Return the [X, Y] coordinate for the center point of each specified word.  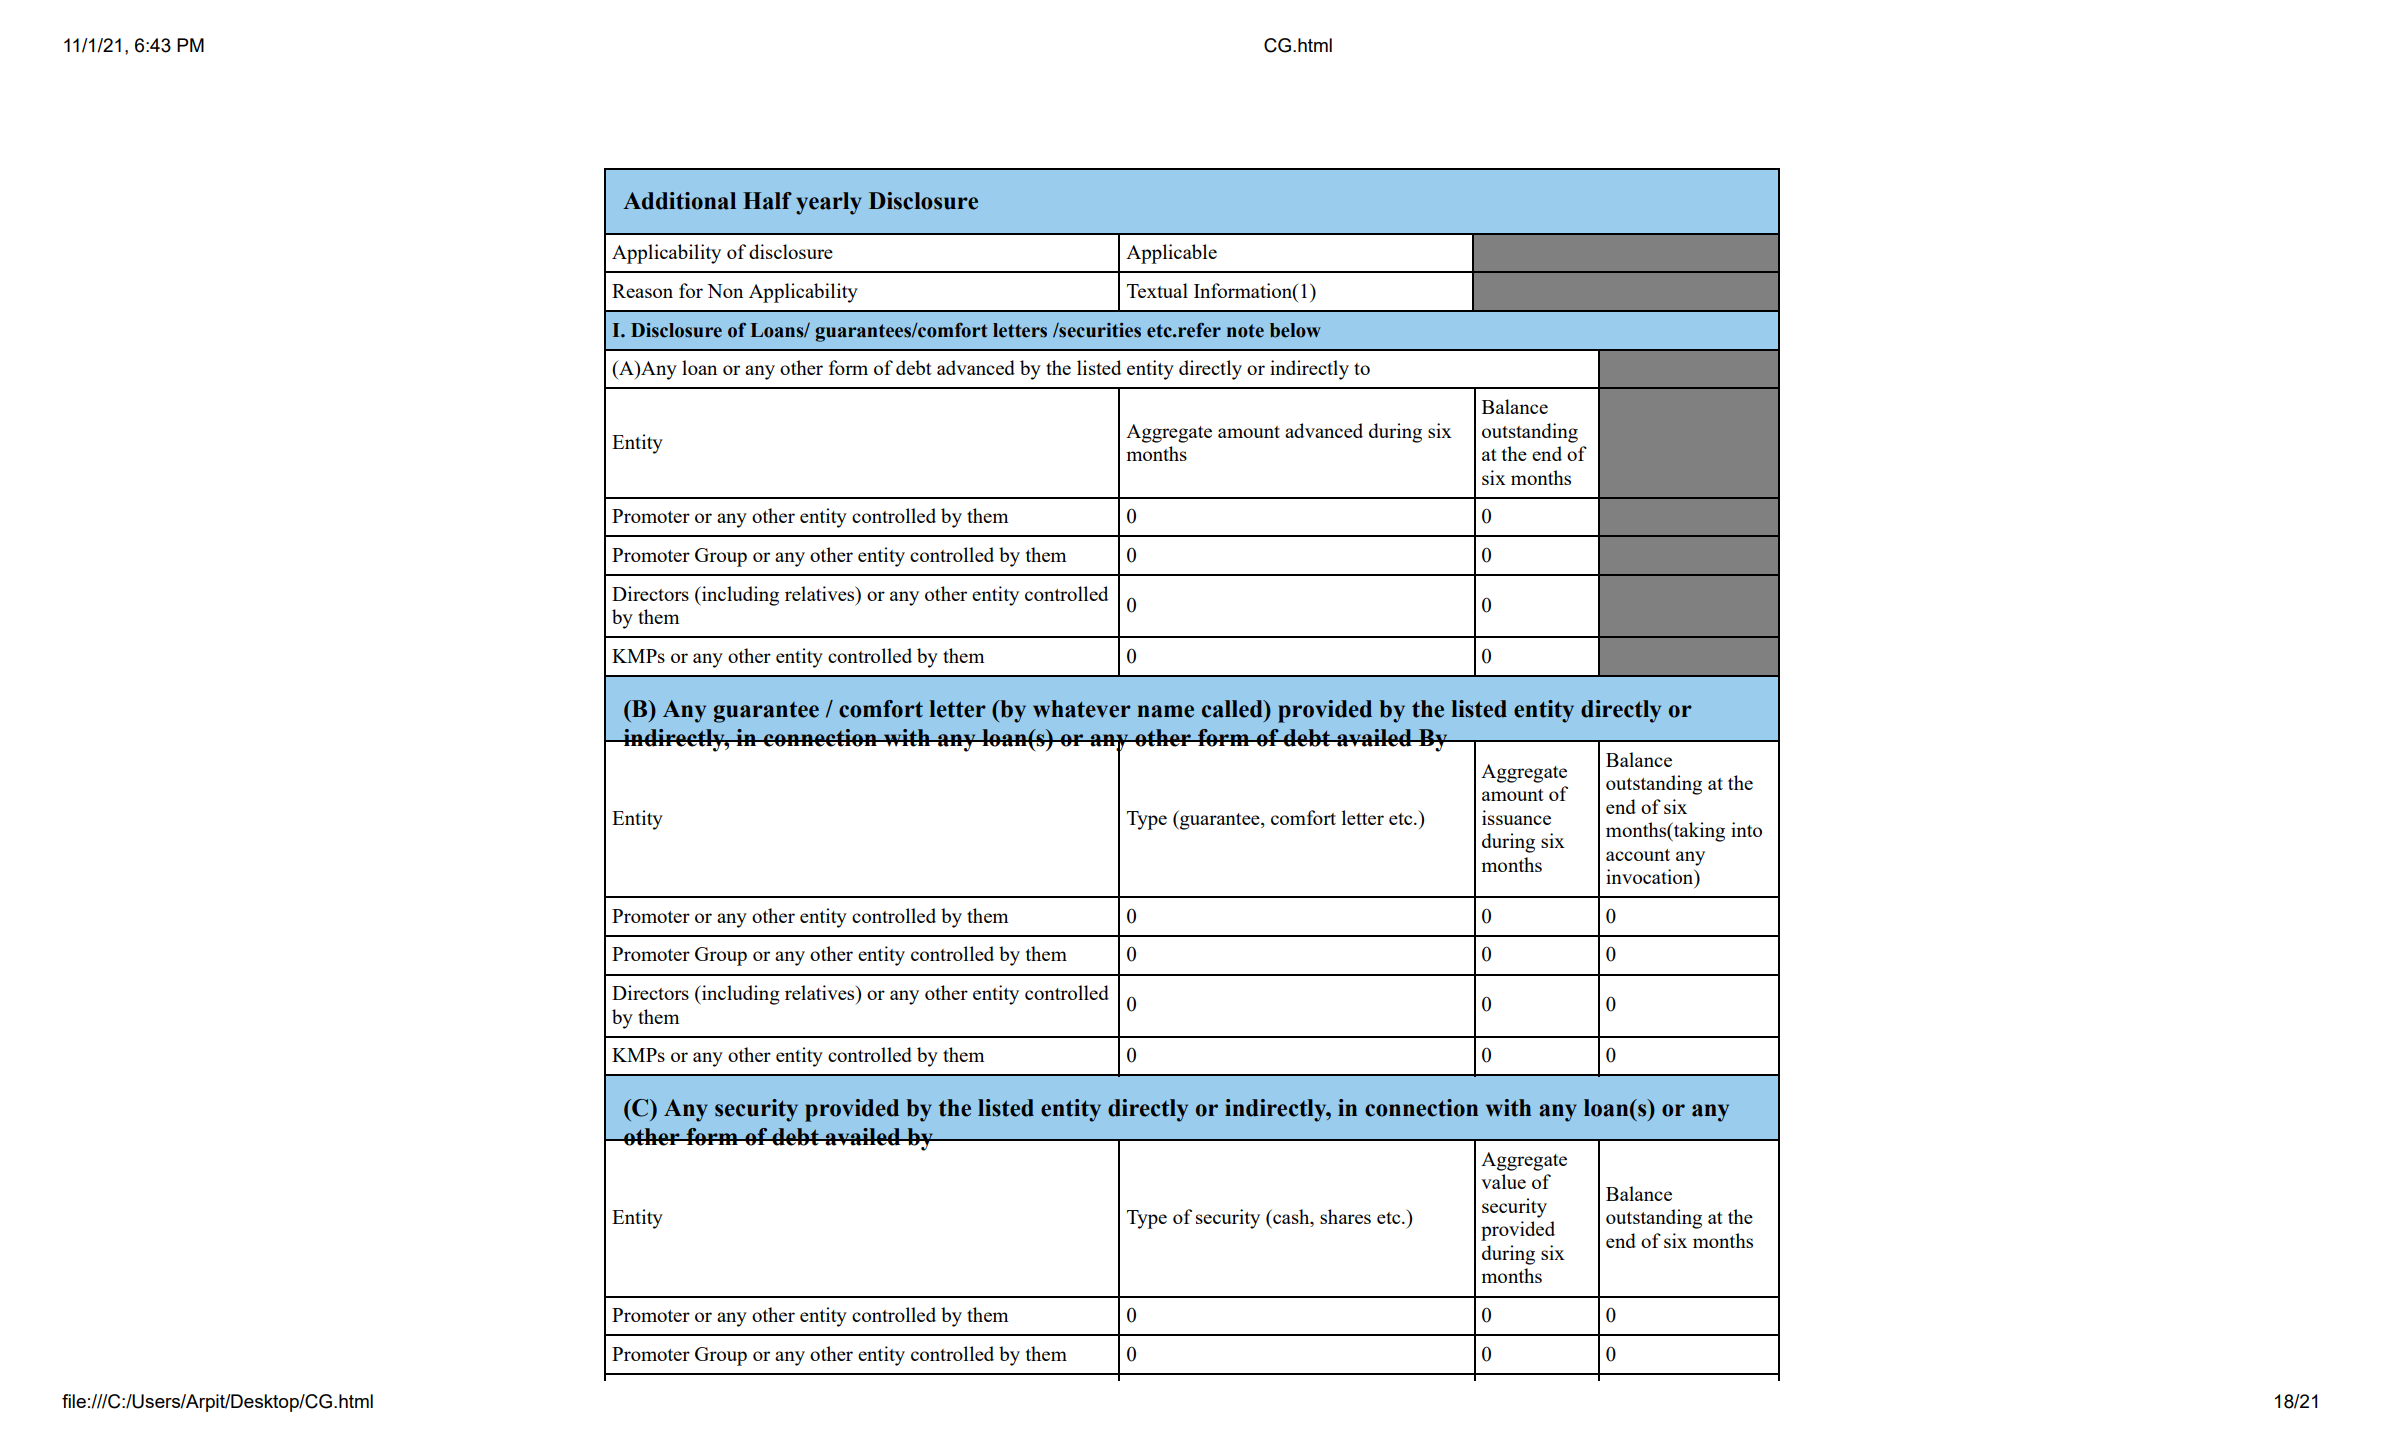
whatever [1082, 709]
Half [767, 201]
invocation [1651, 878]
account [1638, 855]
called [1233, 709]
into [1746, 829]
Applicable [1171, 254]
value [1503, 1181]
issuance [1516, 817]
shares [1345, 1216]
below [1295, 330]
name [1165, 711]
